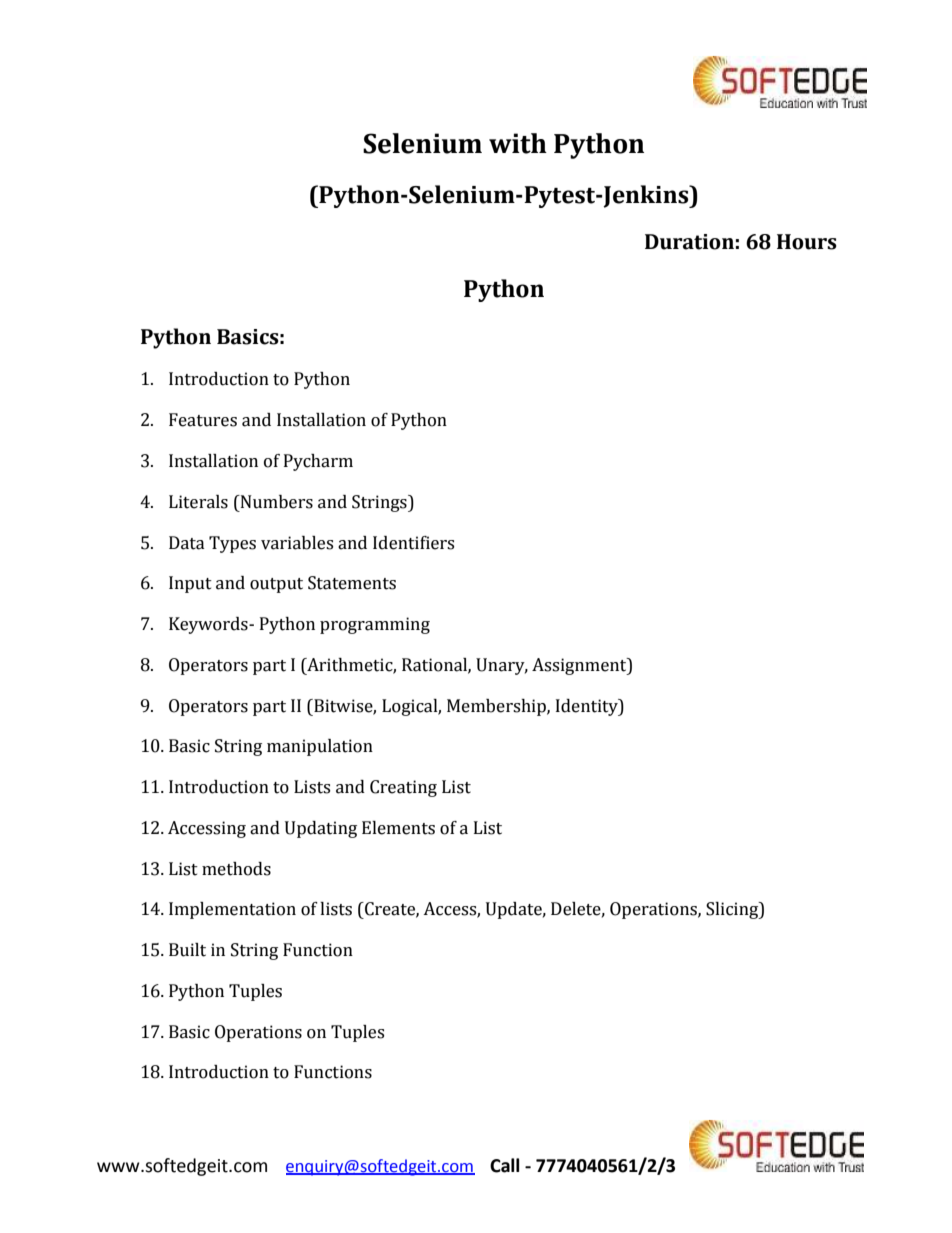 Image resolution: width=952 pixels, height=1233 pixels. Describe the element at coordinates (807, 242) in the document. I see `Hours` at that location.
